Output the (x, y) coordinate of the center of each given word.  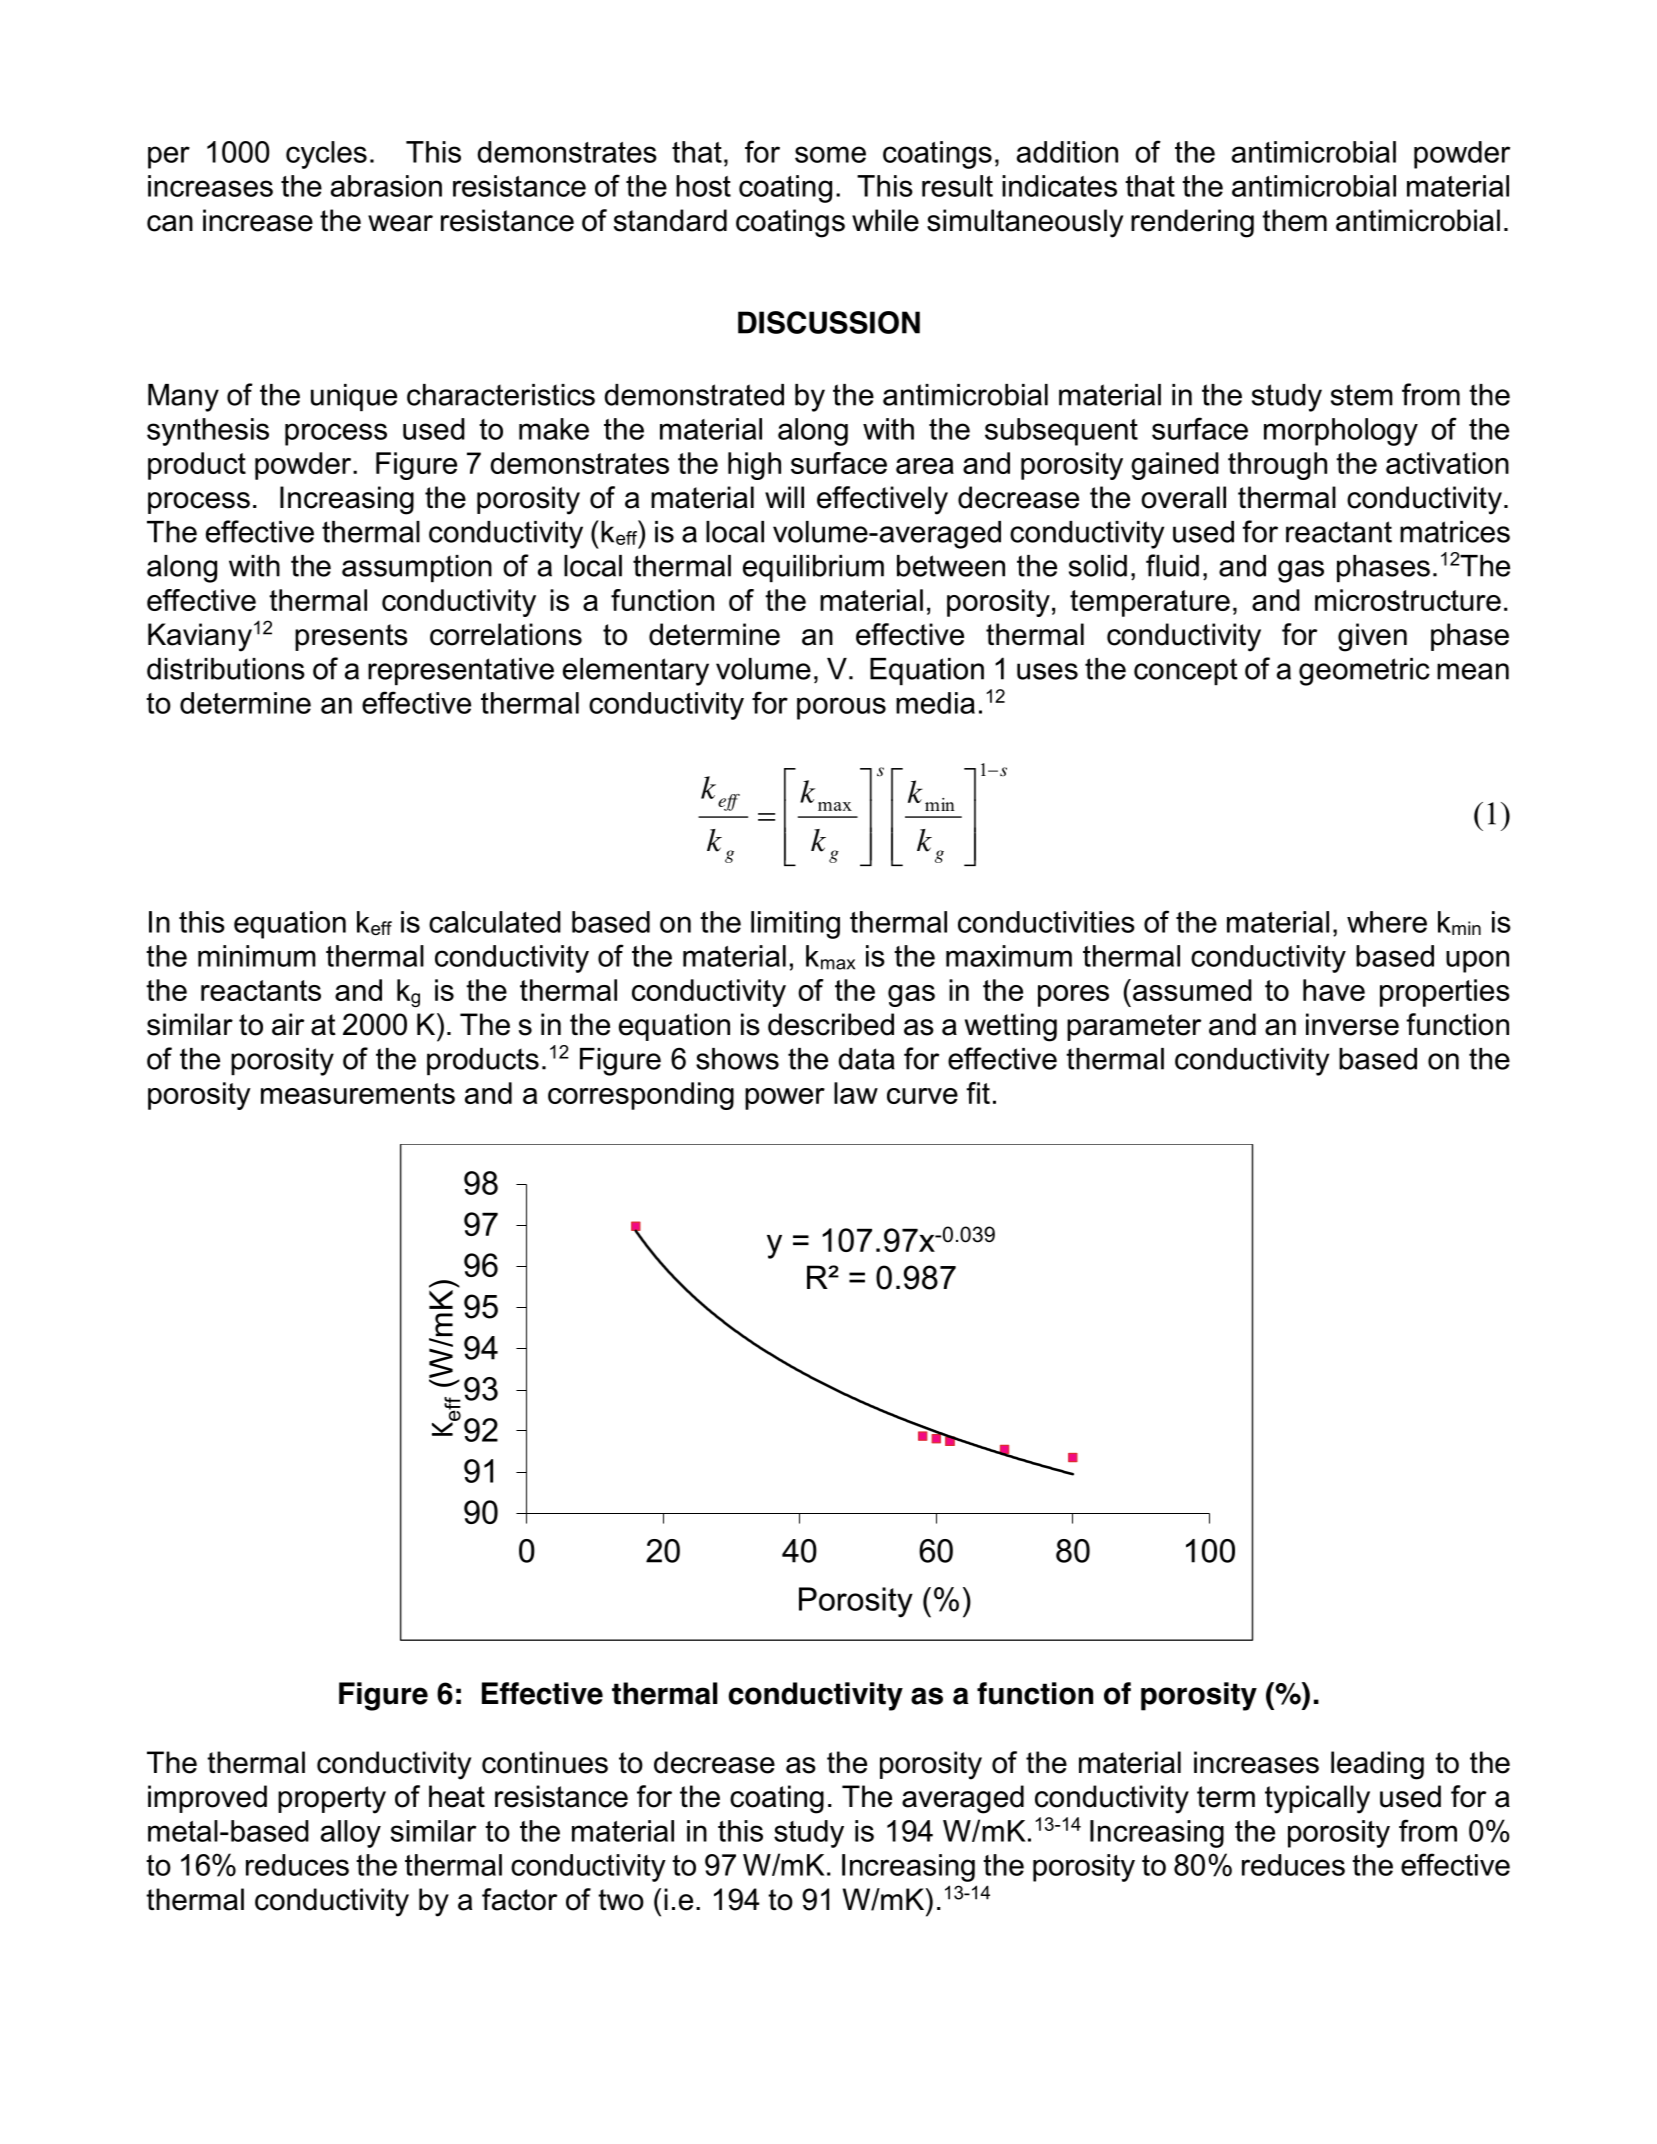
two (621, 1900)
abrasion (386, 186)
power (785, 1099)
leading (1377, 1765)
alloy (351, 1834)
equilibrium (813, 568)
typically (1317, 1799)
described (831, 1024)
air (288, 1024)
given (1372, 637)
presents (351, 637)
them (1294, 220)
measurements (358, 1093)
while (885, 220)
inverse (1352, 1024)
